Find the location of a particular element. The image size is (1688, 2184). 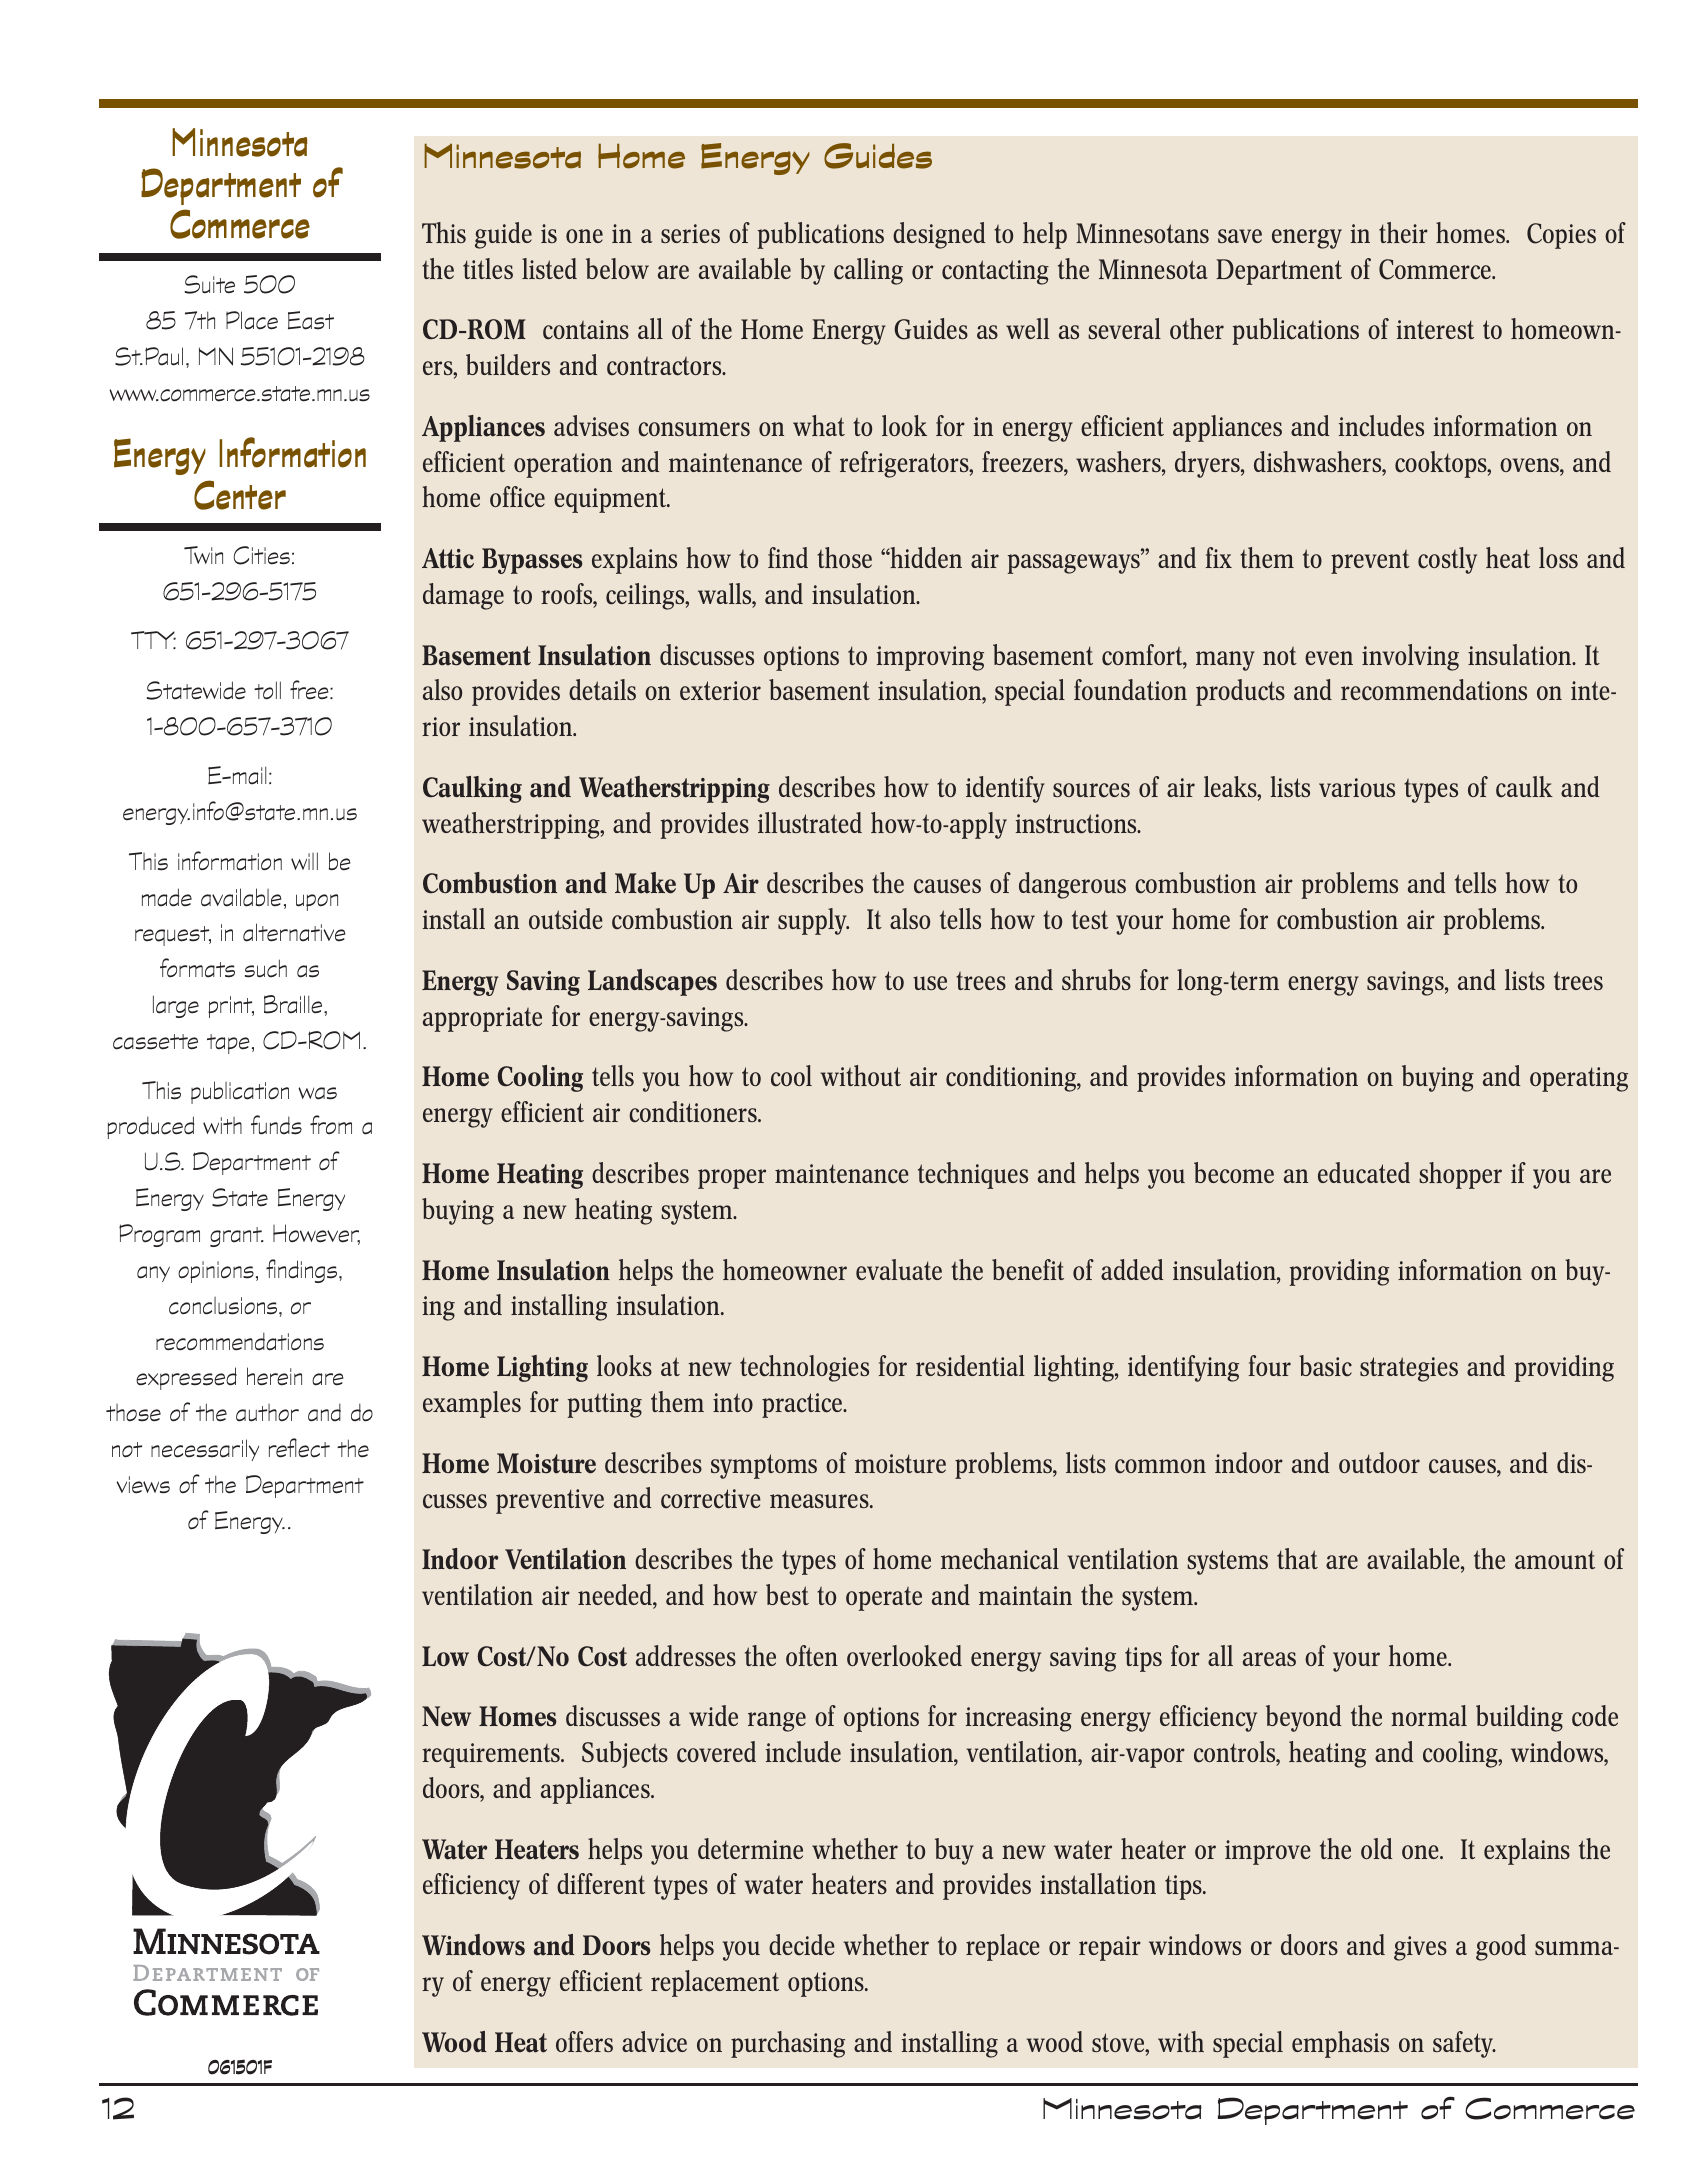

that is located at coordinates (1297, 1558).
